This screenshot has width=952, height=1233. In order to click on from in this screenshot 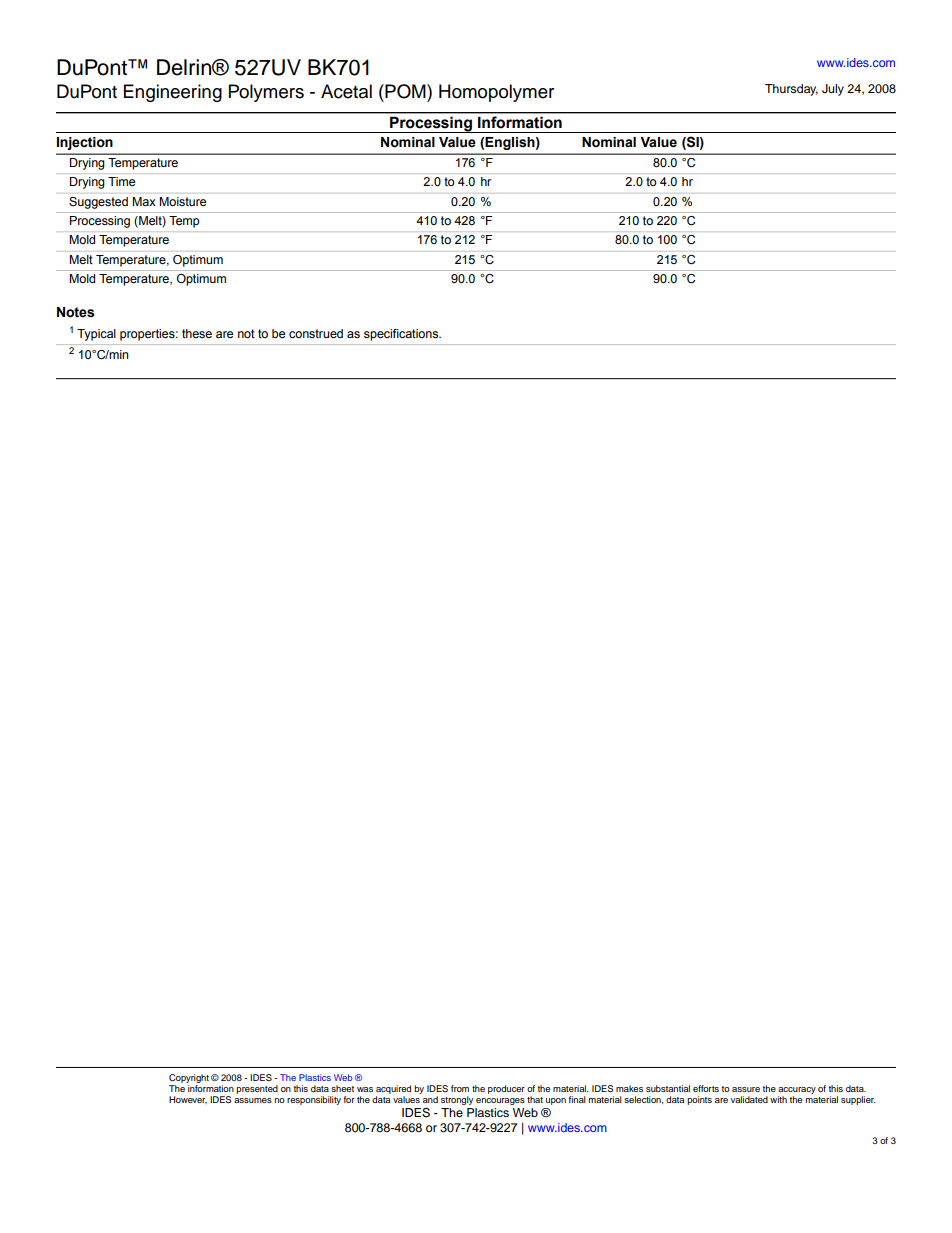, I will do `click(460, 1088)`.
